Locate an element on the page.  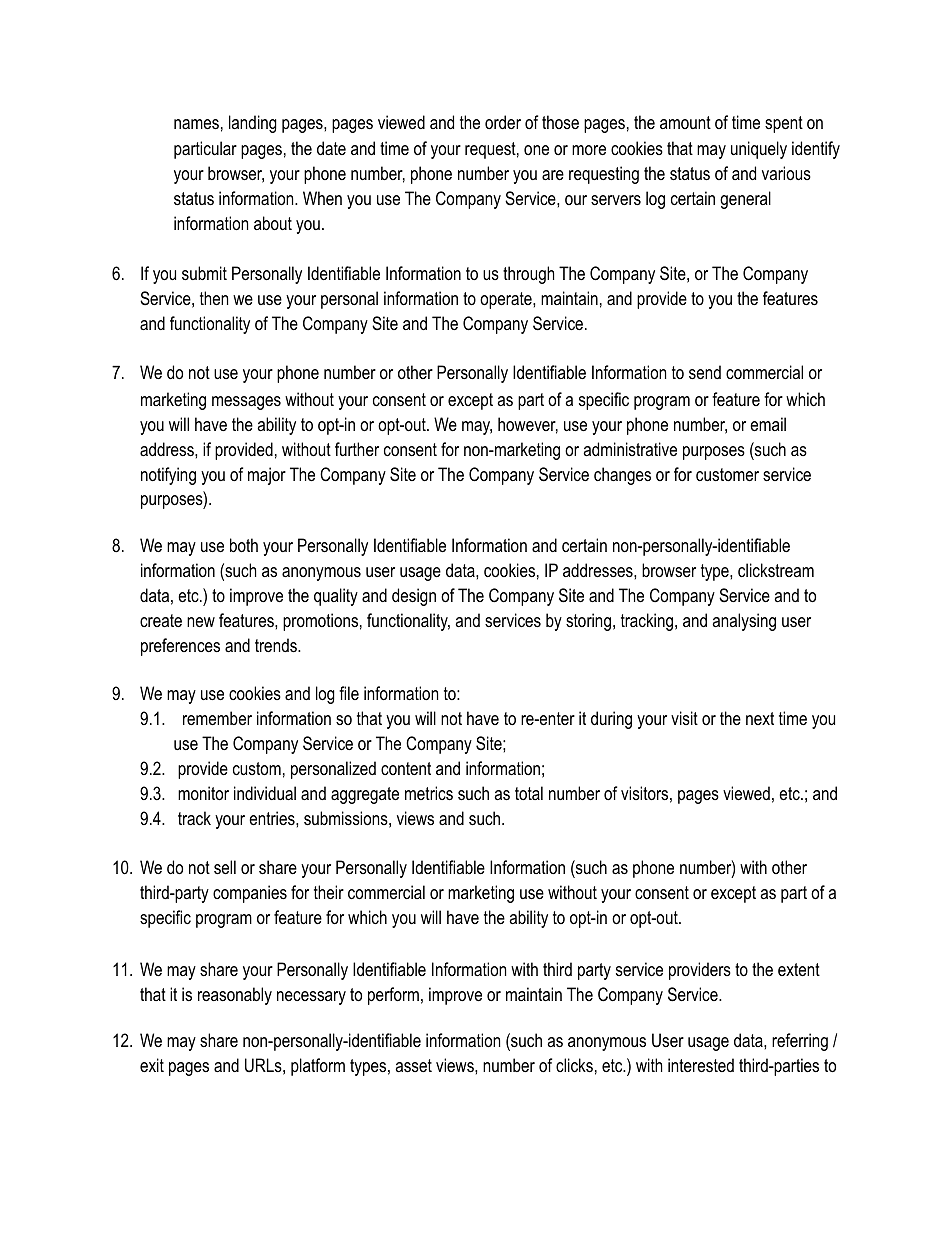
entries is located at coordinates (273, 818).
